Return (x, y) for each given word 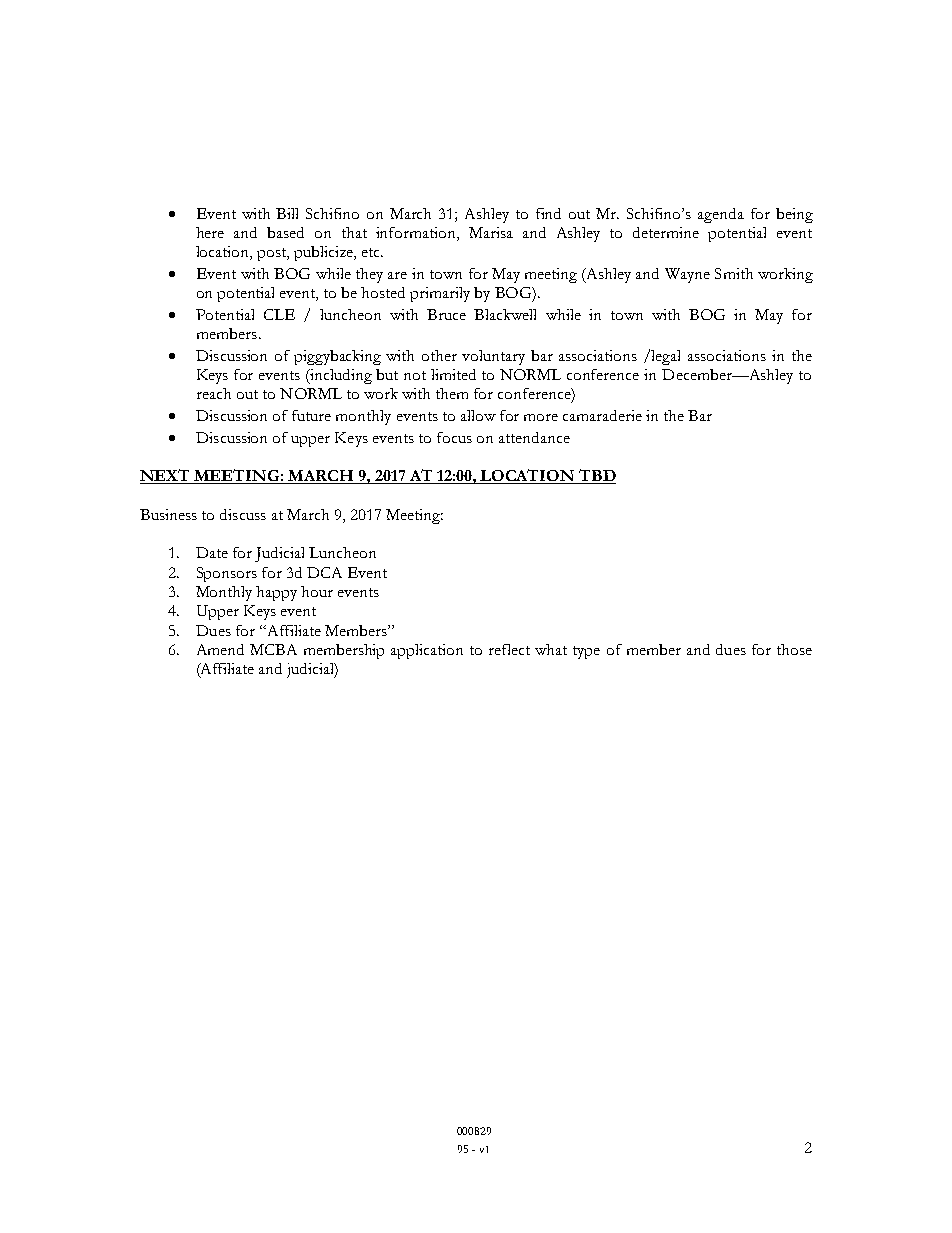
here (210, 232)
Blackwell (505, 314)
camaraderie (602, 415)
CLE (279, 314)
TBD (596, 476)
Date (212, 552)
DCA (324, 572)
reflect (509, 649)
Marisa (491, 232)
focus (454, 437)
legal (665, 357)
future (311, 415)
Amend (220, 649)
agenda (721, 215)
